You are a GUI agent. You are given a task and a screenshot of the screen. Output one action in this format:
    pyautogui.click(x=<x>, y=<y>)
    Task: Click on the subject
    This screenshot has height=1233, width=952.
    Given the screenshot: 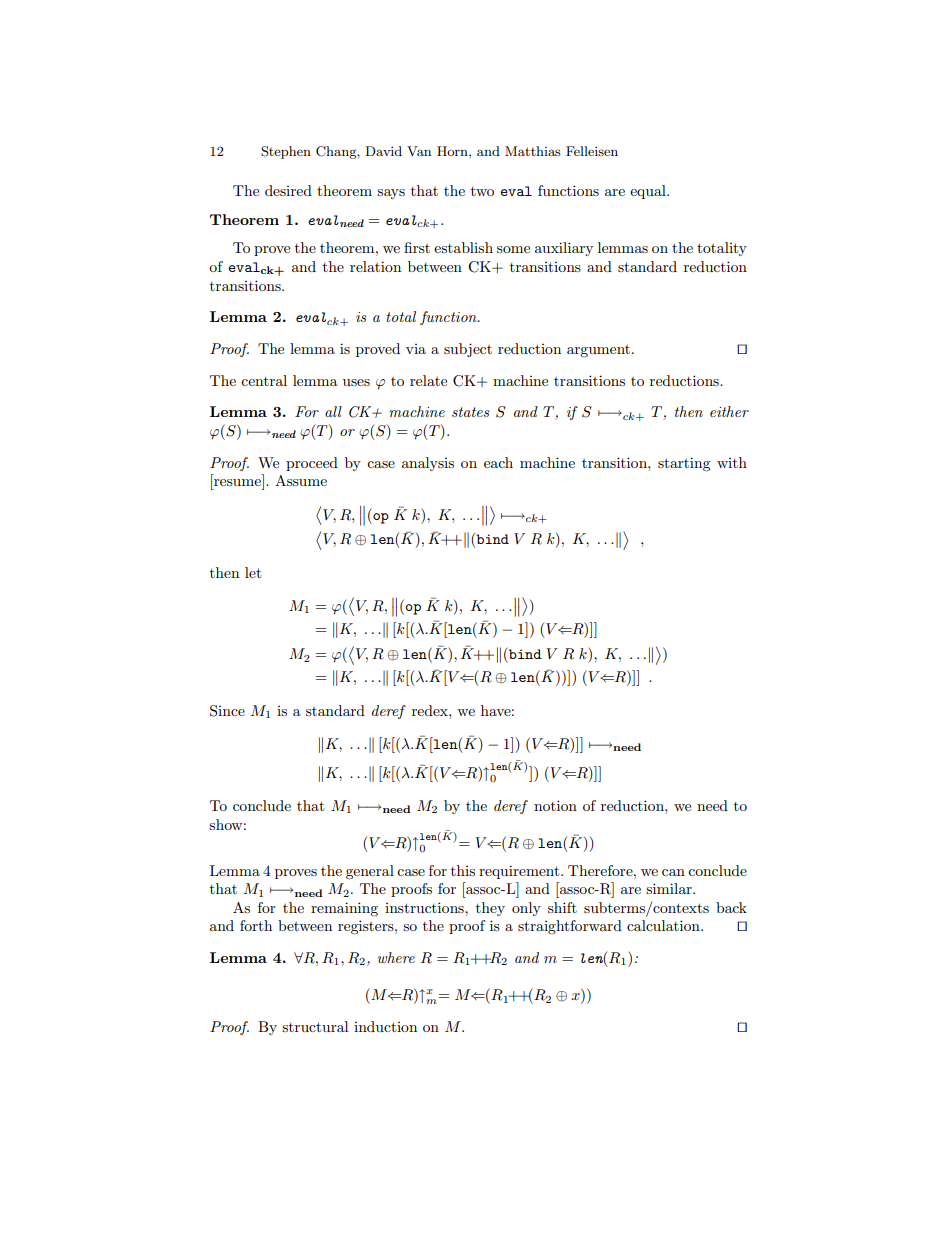 What is the action you would take?
    pyautogui.click(x=468, y=350)
